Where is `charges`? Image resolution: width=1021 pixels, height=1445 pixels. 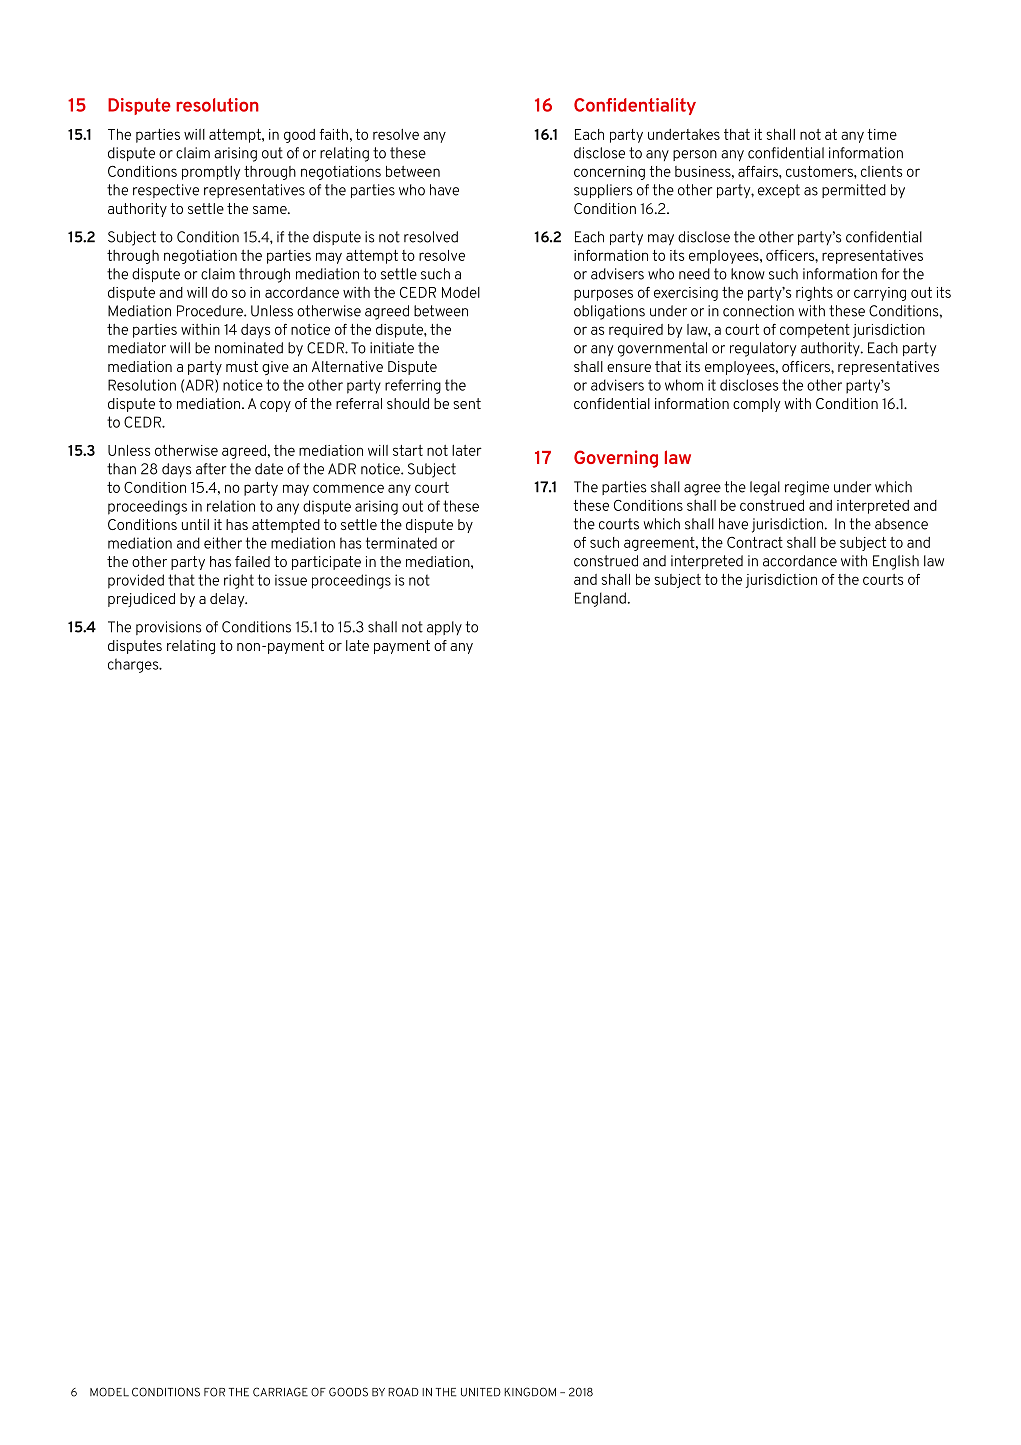 charges is located at coordinates (134, 665).
